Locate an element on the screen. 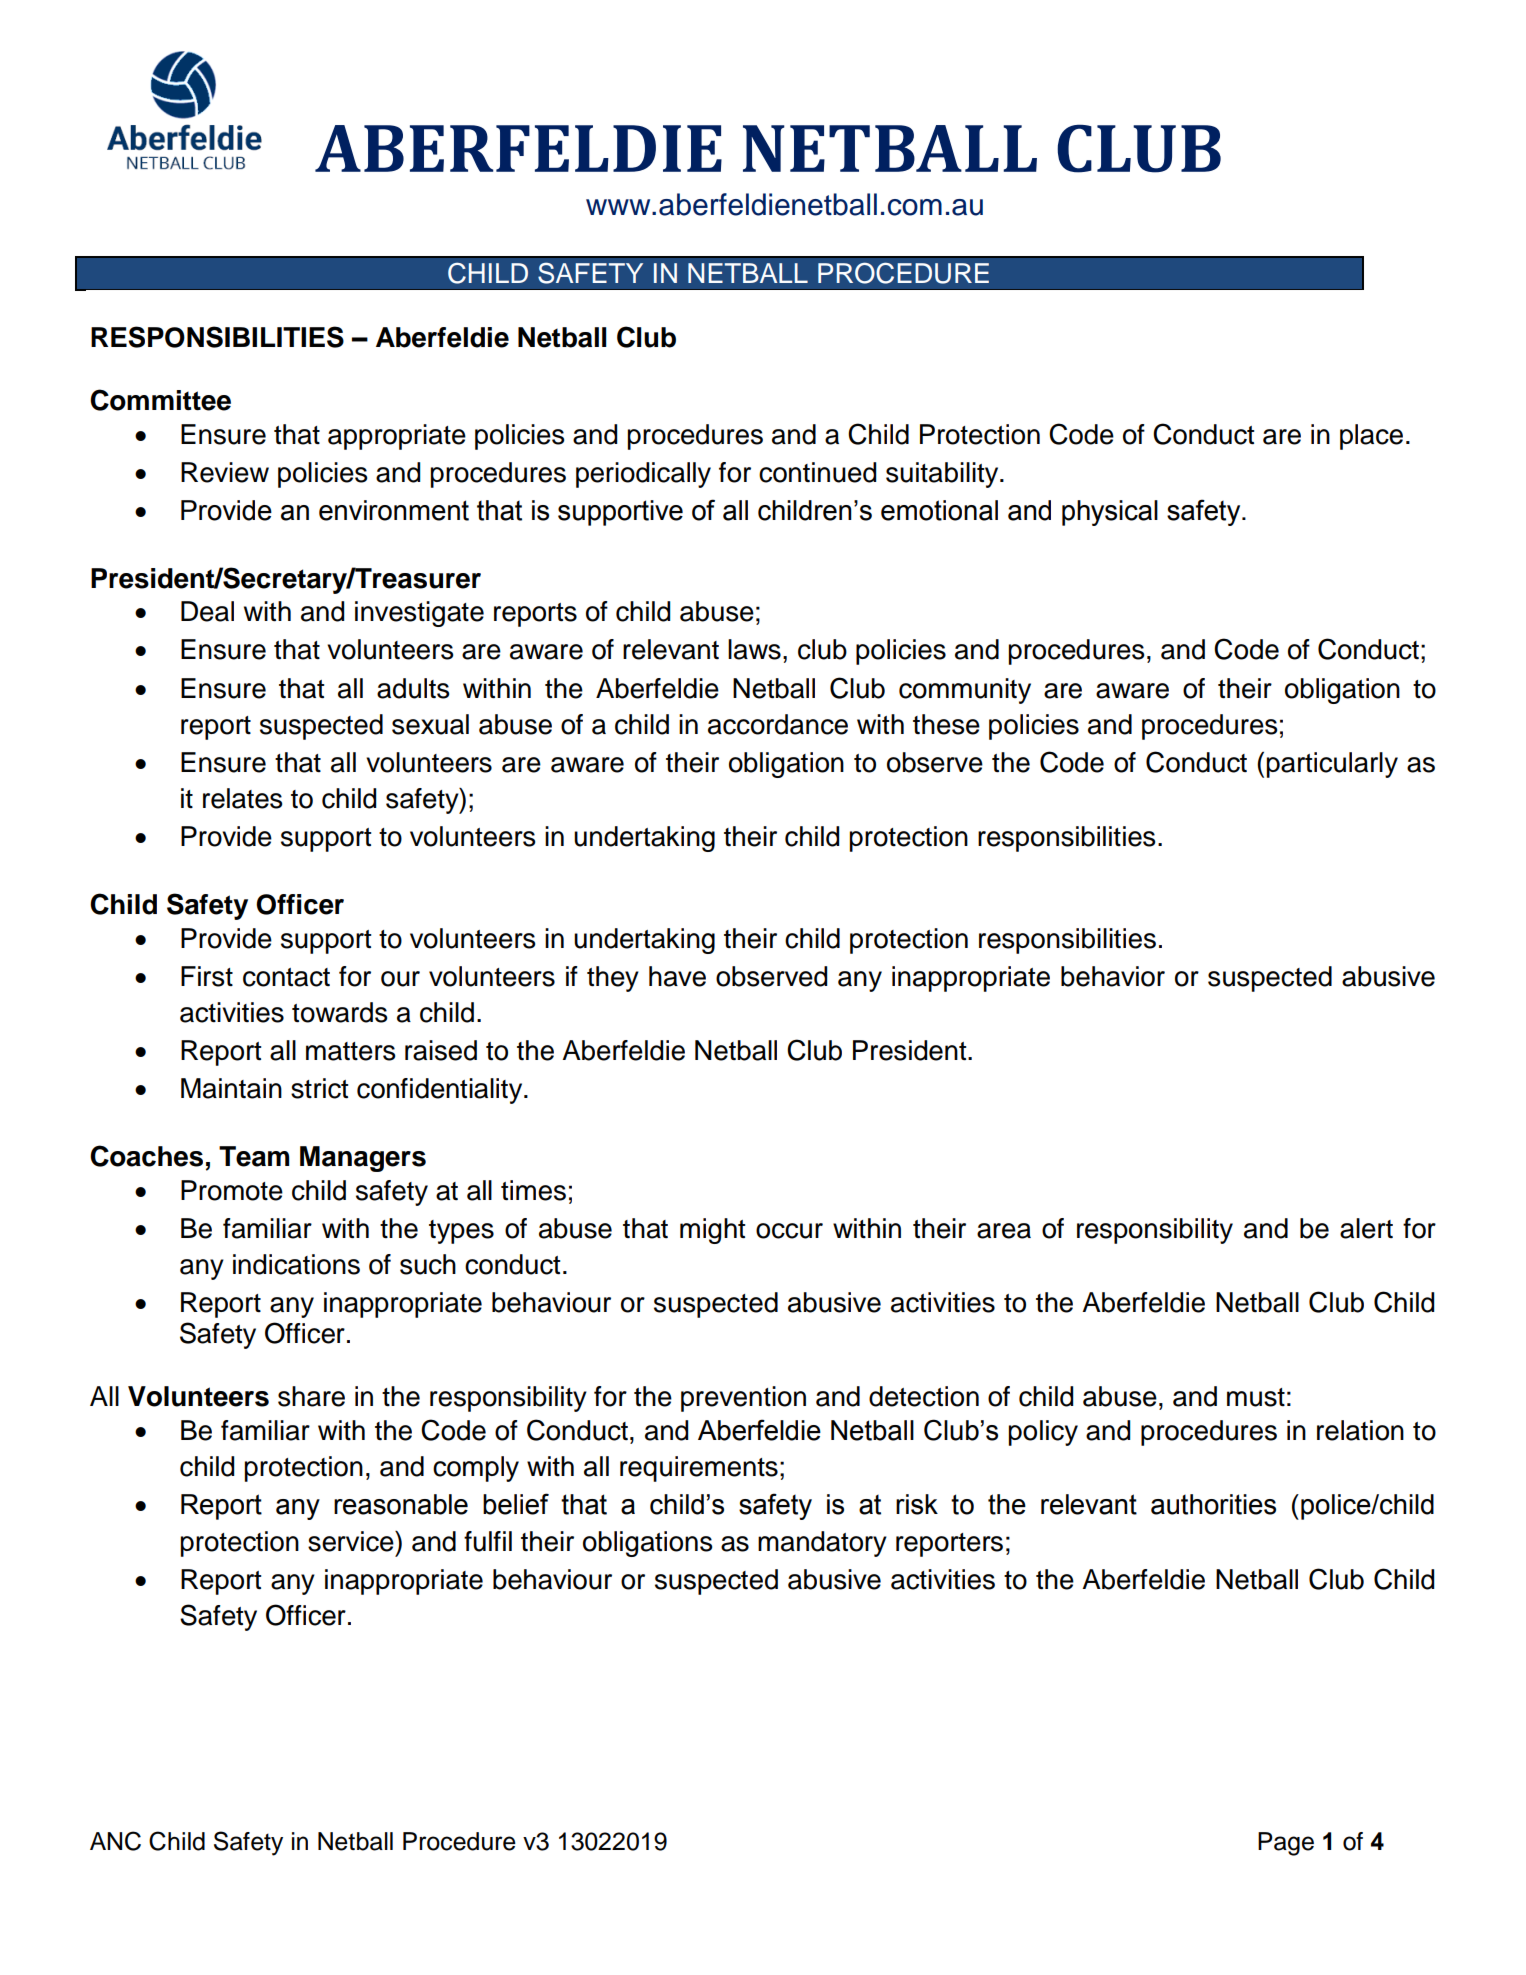  Review is located at coordinates (225, 472).
